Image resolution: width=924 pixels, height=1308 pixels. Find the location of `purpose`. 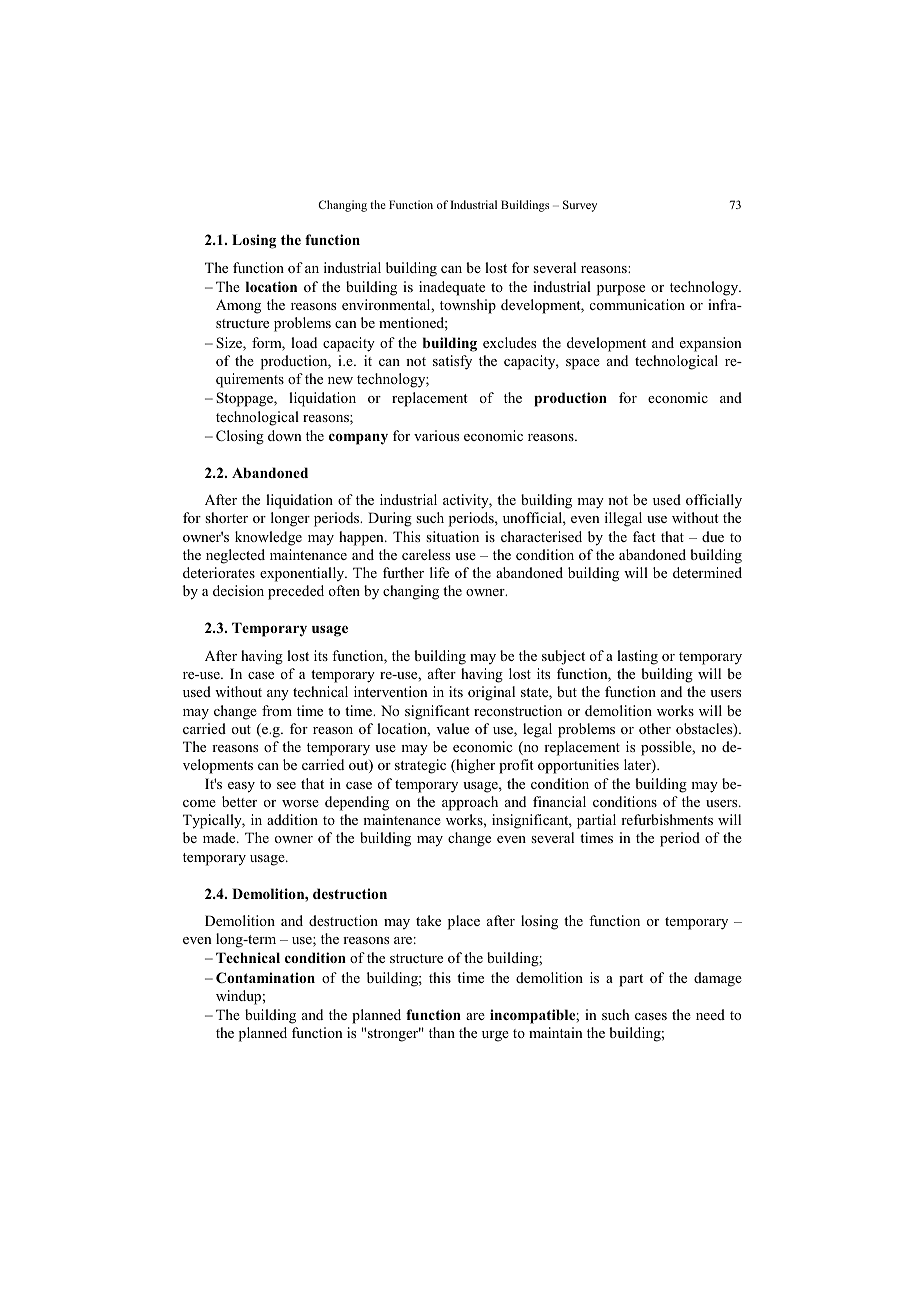

purpose is located at coordinates (621, 290).
